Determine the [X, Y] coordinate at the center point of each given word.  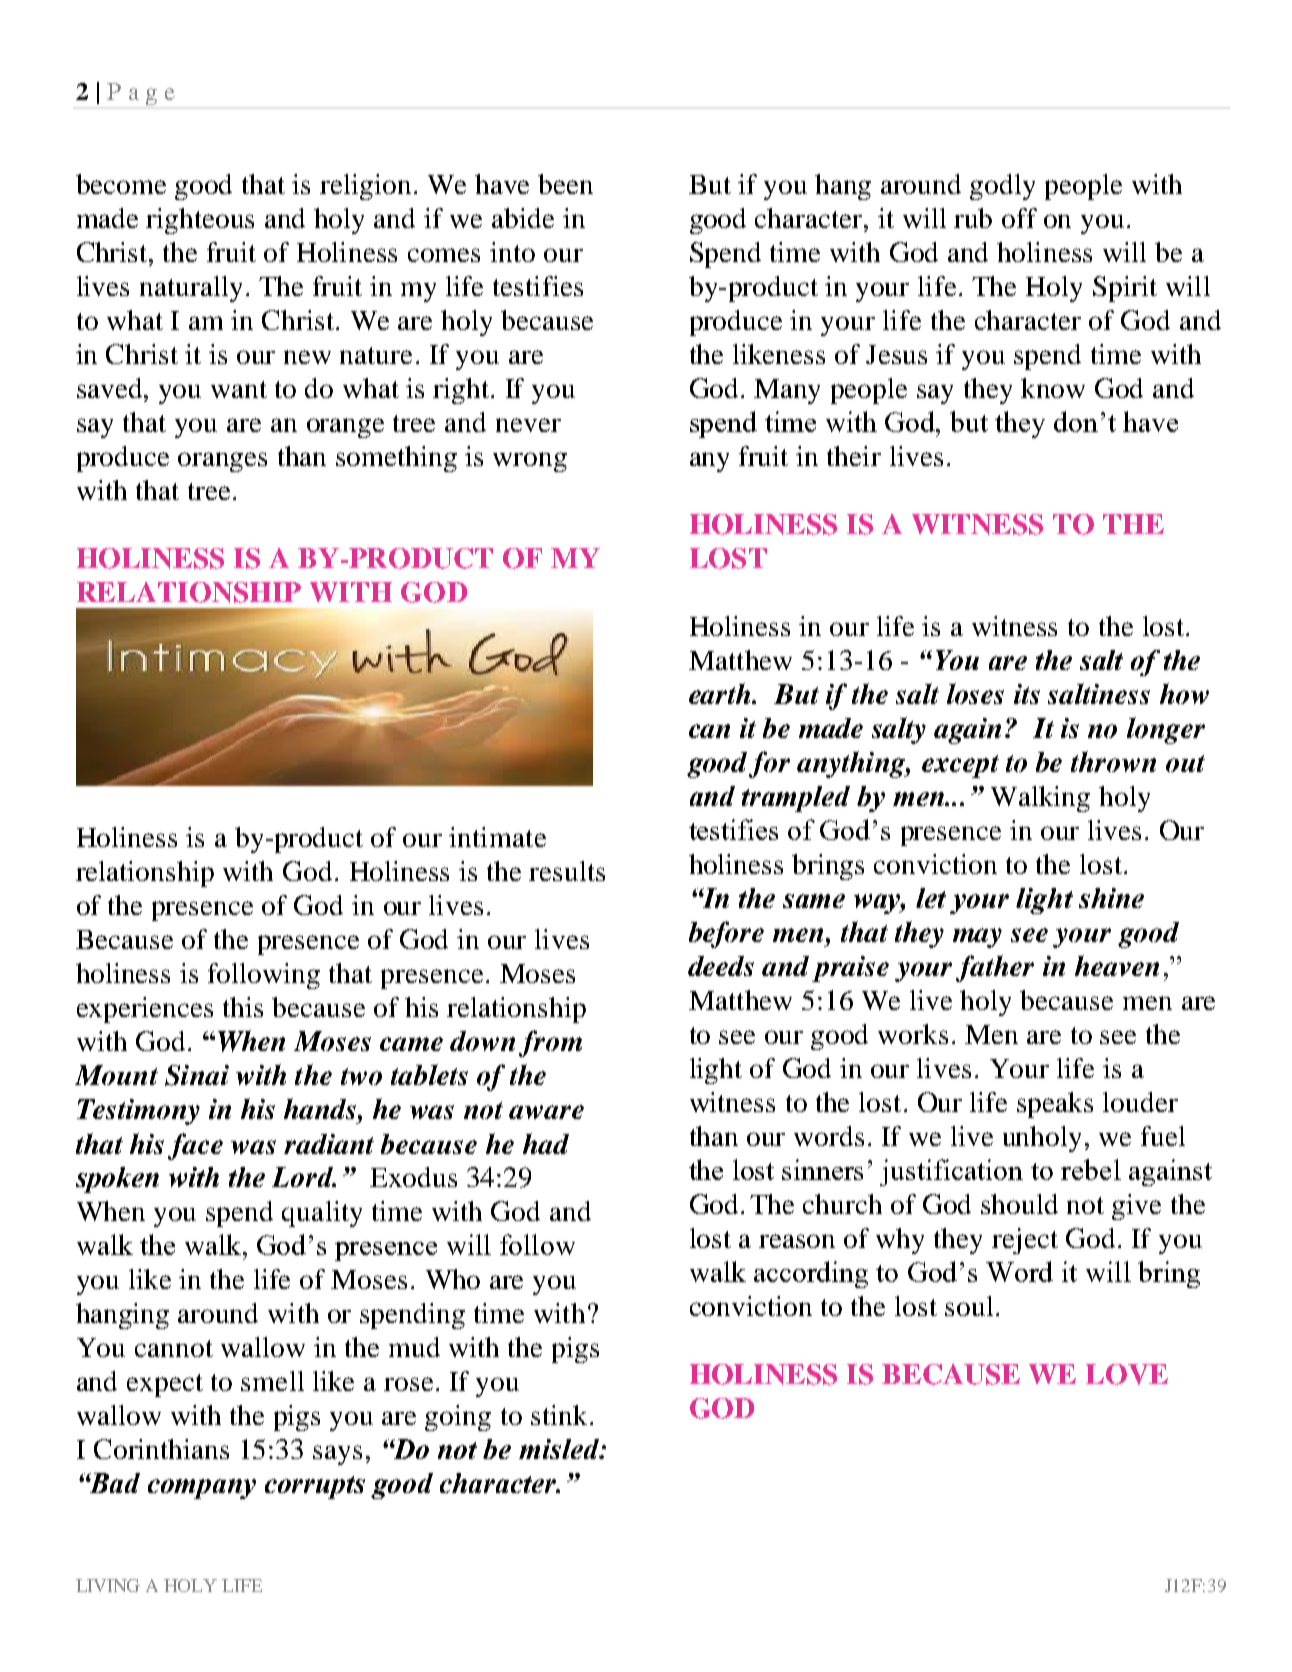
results [567, 871]
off [1019, 218]
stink [559, 1415]
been [565, 184]
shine [1111, 898]
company [202, 1489]
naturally [191, 289]
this [243, 1007]
